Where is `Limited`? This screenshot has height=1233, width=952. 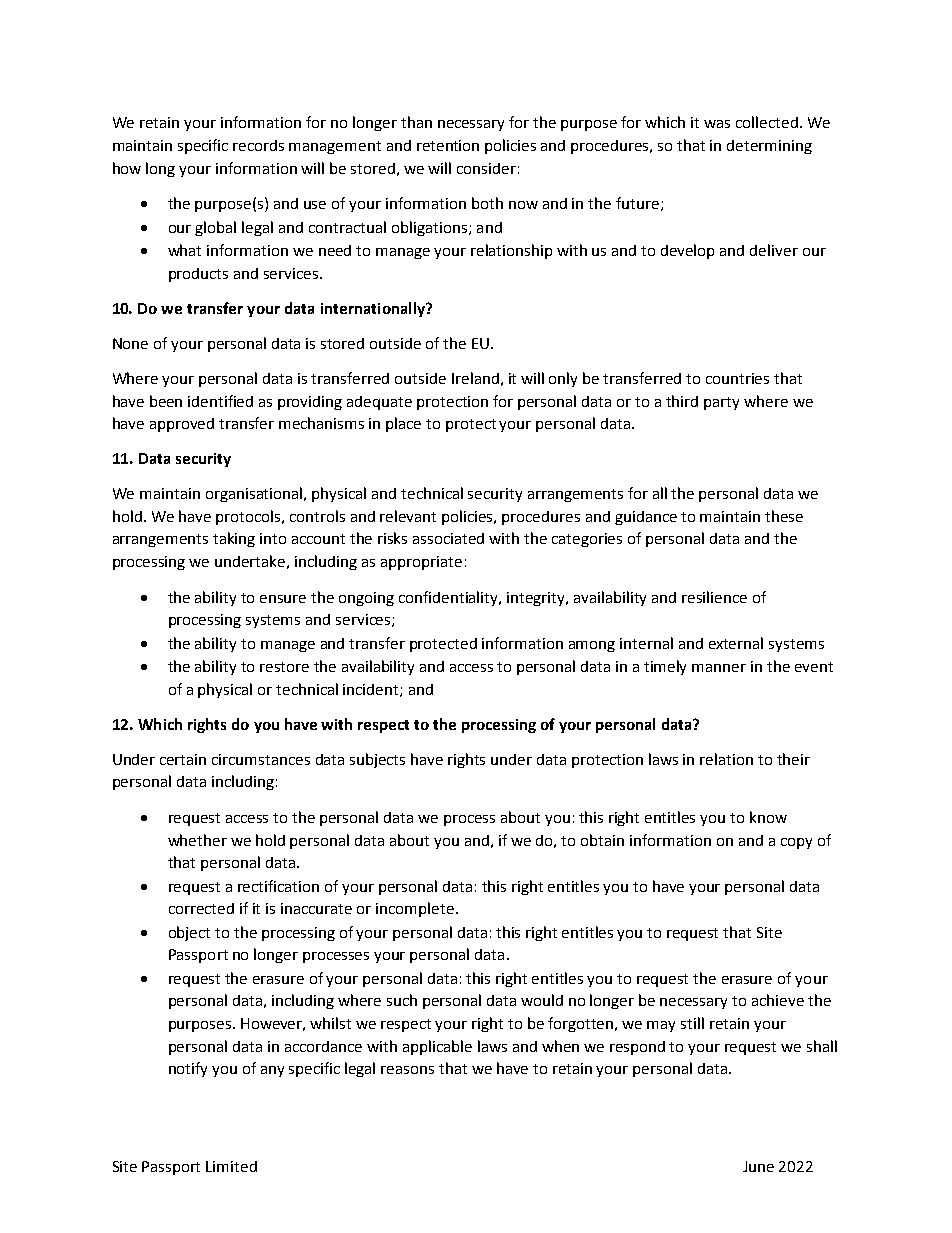 Limited is located at coordinates (231, 1166).
